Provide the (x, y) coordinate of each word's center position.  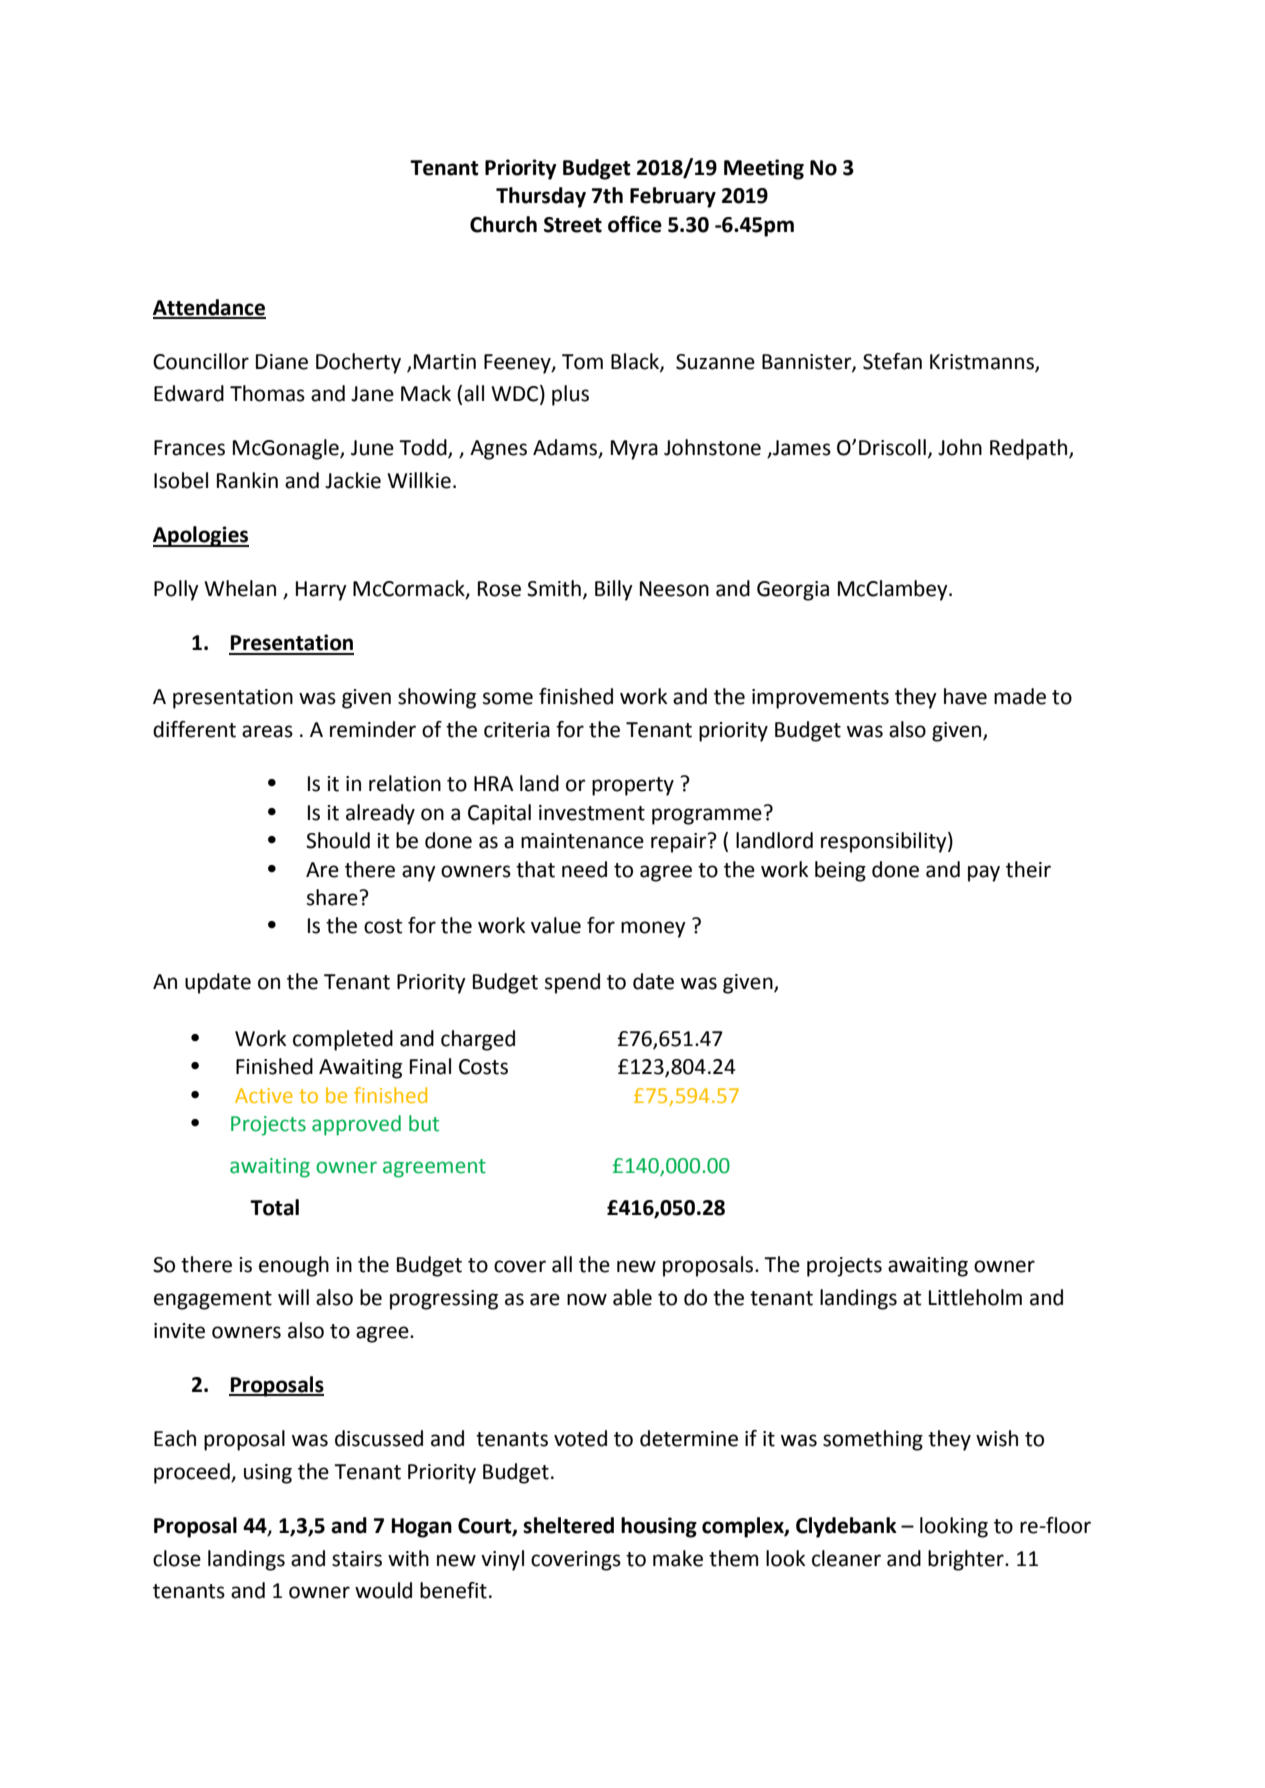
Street (573, 225)
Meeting (764, 169)
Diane (282, 362)
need (584, 869)
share (332, 897)
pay (984, 873)
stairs (357, 1559)
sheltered (568, 1525)
